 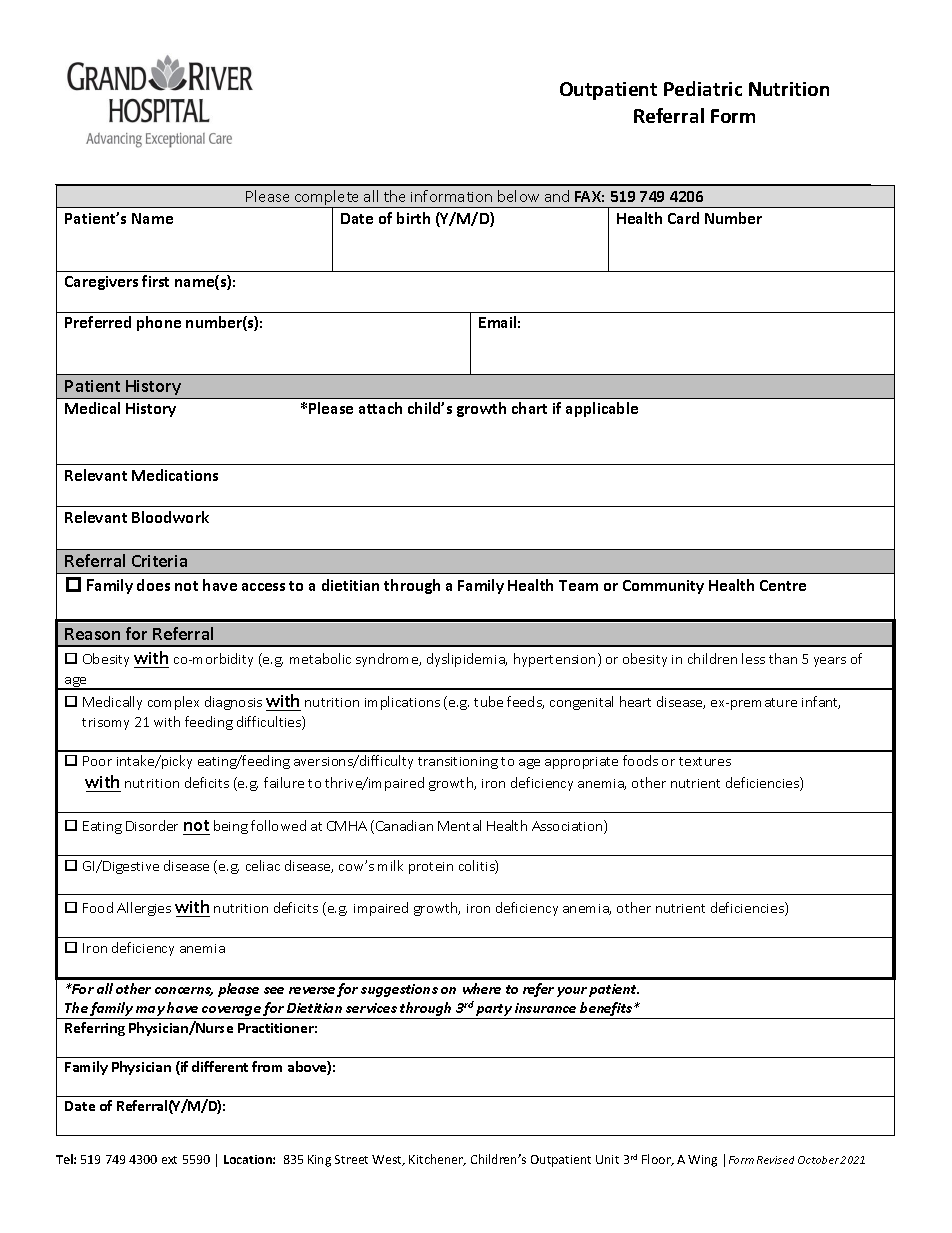 What do you see at coordinates (703, 88) in the screenshot?
I see `Pediatric` at bounding box center [703, 88].
